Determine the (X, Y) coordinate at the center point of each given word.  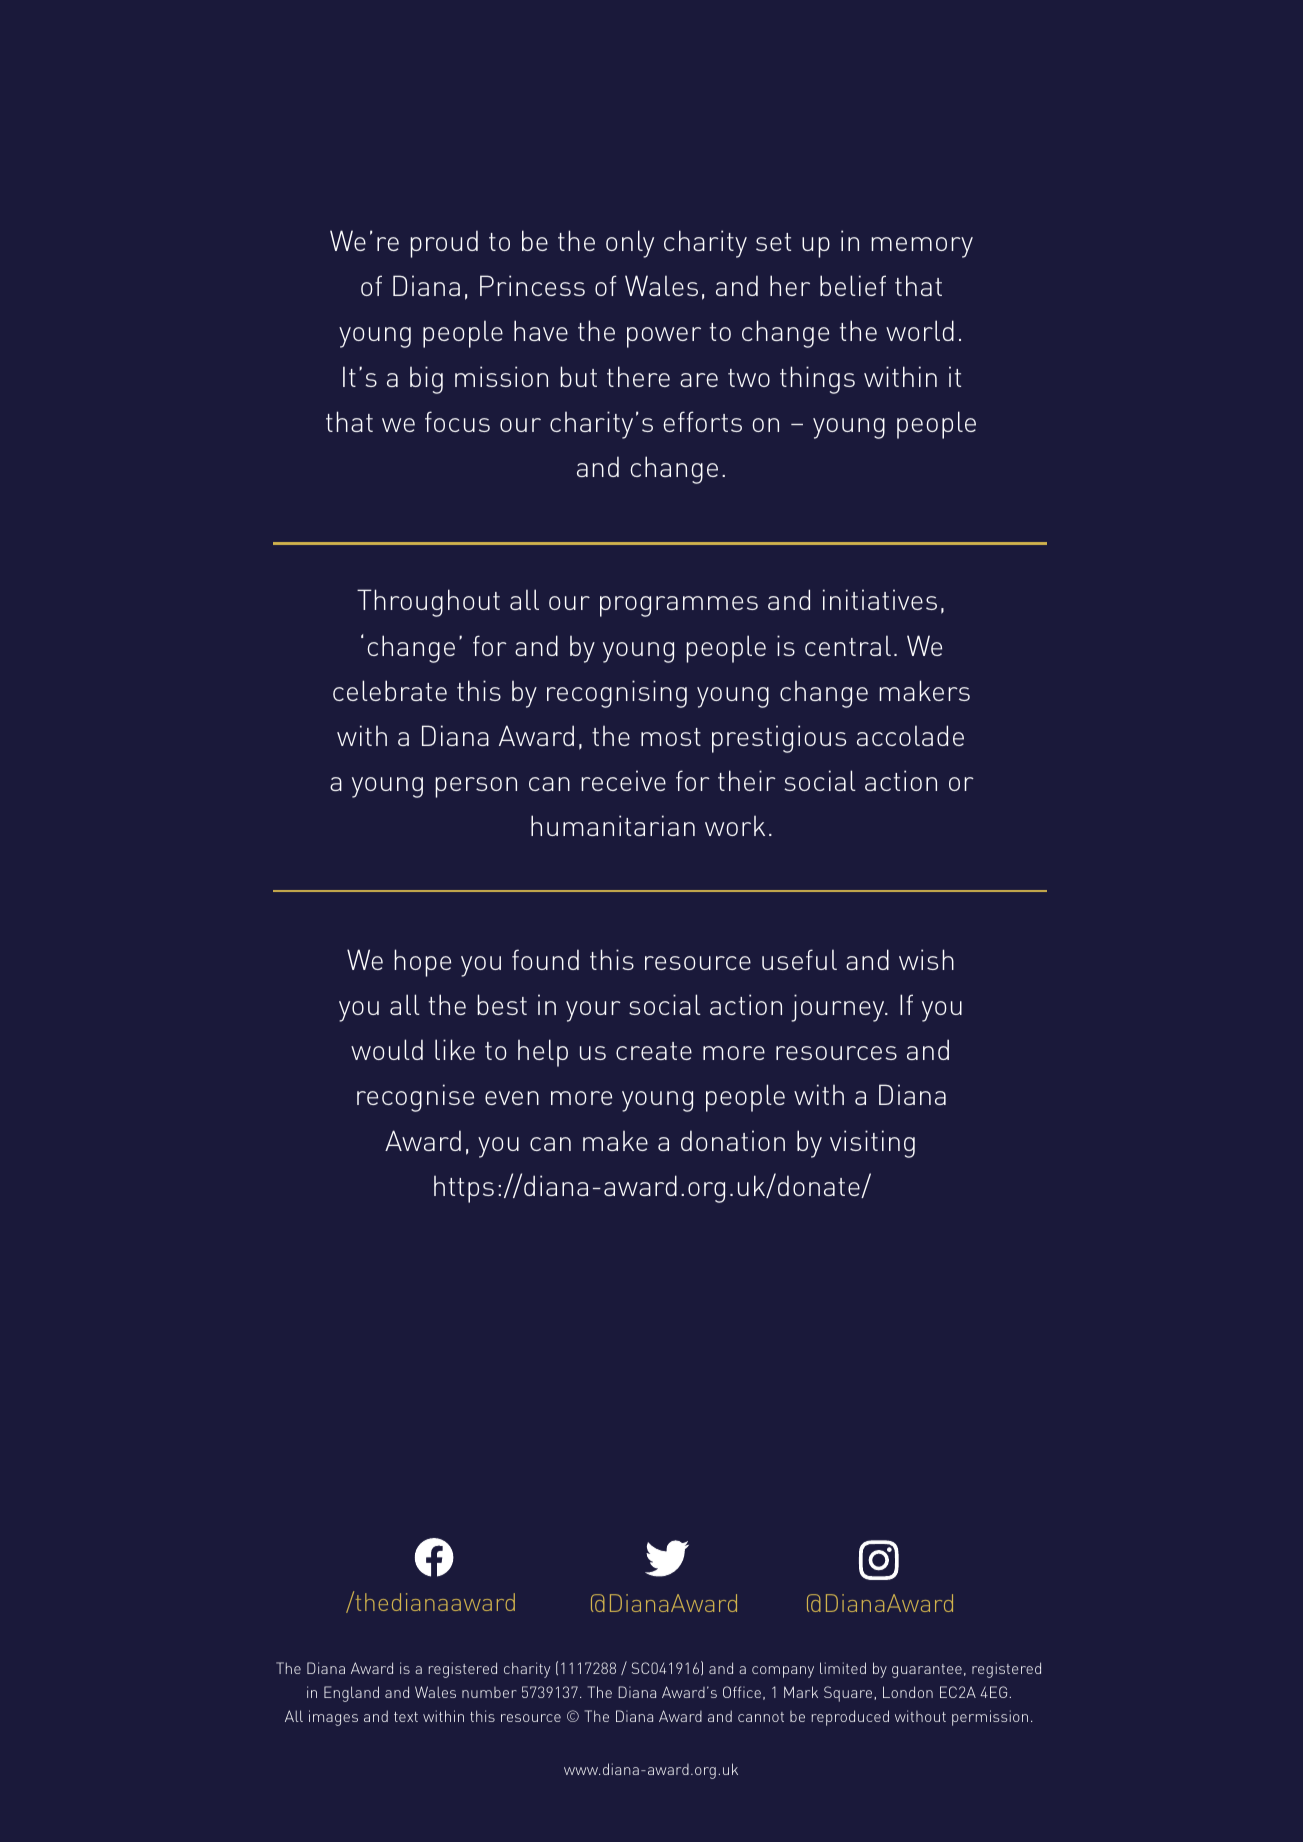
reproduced (850, 1718)
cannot (761, 1717)
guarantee (927, 1671)
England (351, 1694)
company (783, 1672)
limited (843, 1668)
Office (742, 1692)
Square (849, 1694)
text (406, 1717)
